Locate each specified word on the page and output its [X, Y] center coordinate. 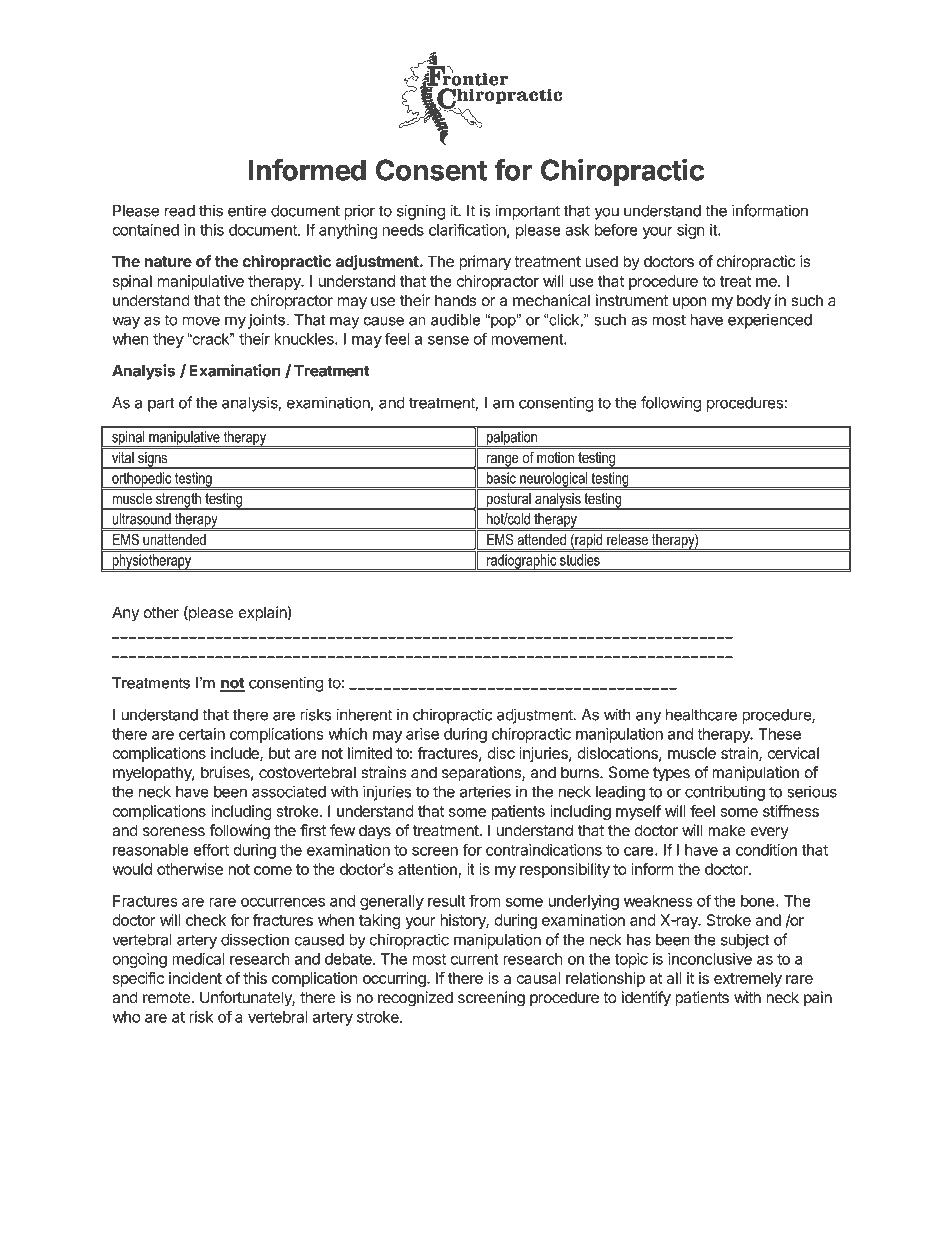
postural [509, 501]
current [474, 959]
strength [178, 501]
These [780, 734]
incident [195, 978]
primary [485, 263]
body [754, 302]
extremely [748, 979]
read [180, 211]
